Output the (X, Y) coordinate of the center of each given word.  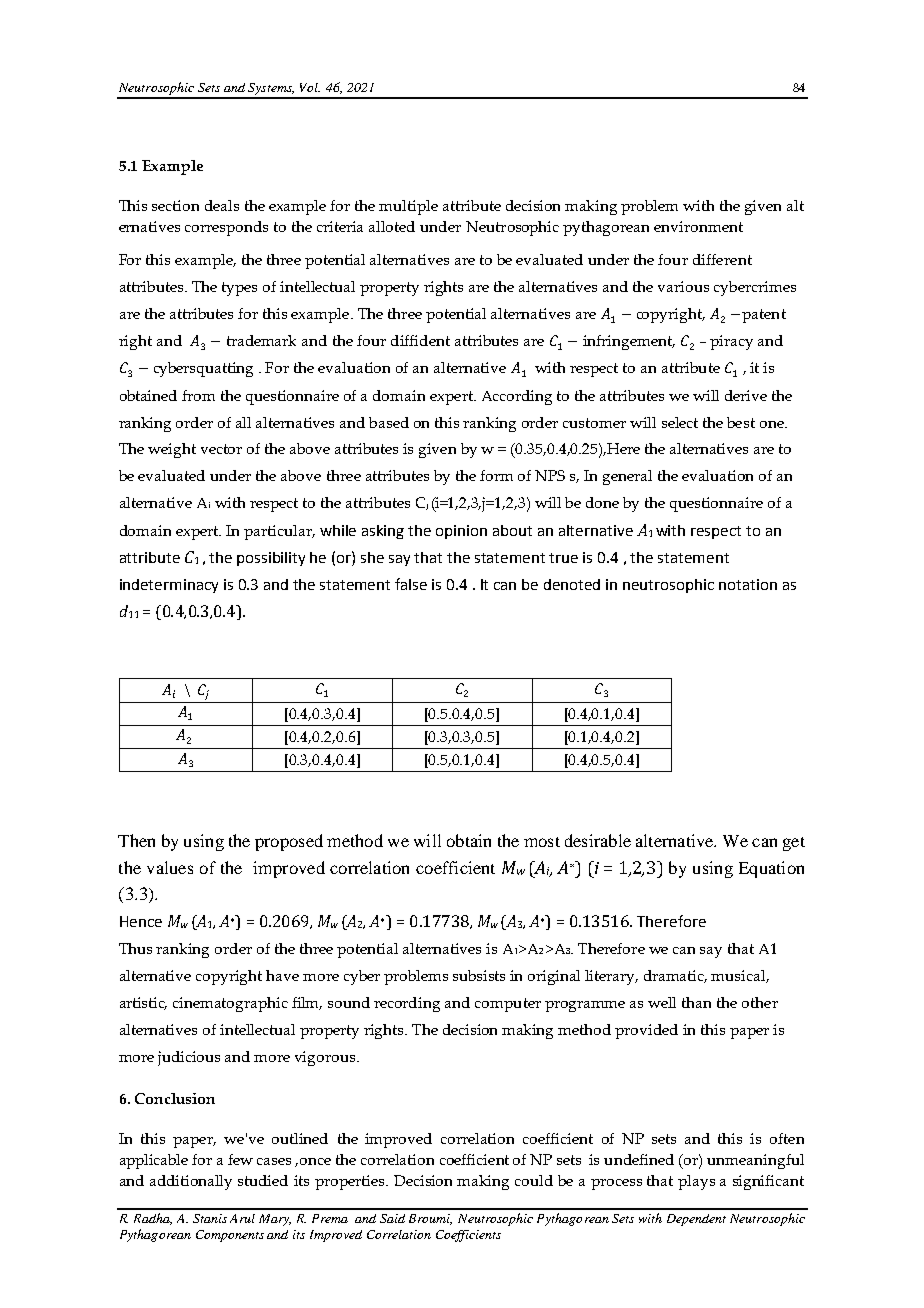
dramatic (675, 976)
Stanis (210, 1218)
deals (222, 205)
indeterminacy (169, 586)
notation (748, 584)
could (534, 1180)
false (411, 584)
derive (746, 395)
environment (698, 226)
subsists (479, 975)
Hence (141, 921)
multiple (408, 207)
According (517, 397)
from (198, 395)
